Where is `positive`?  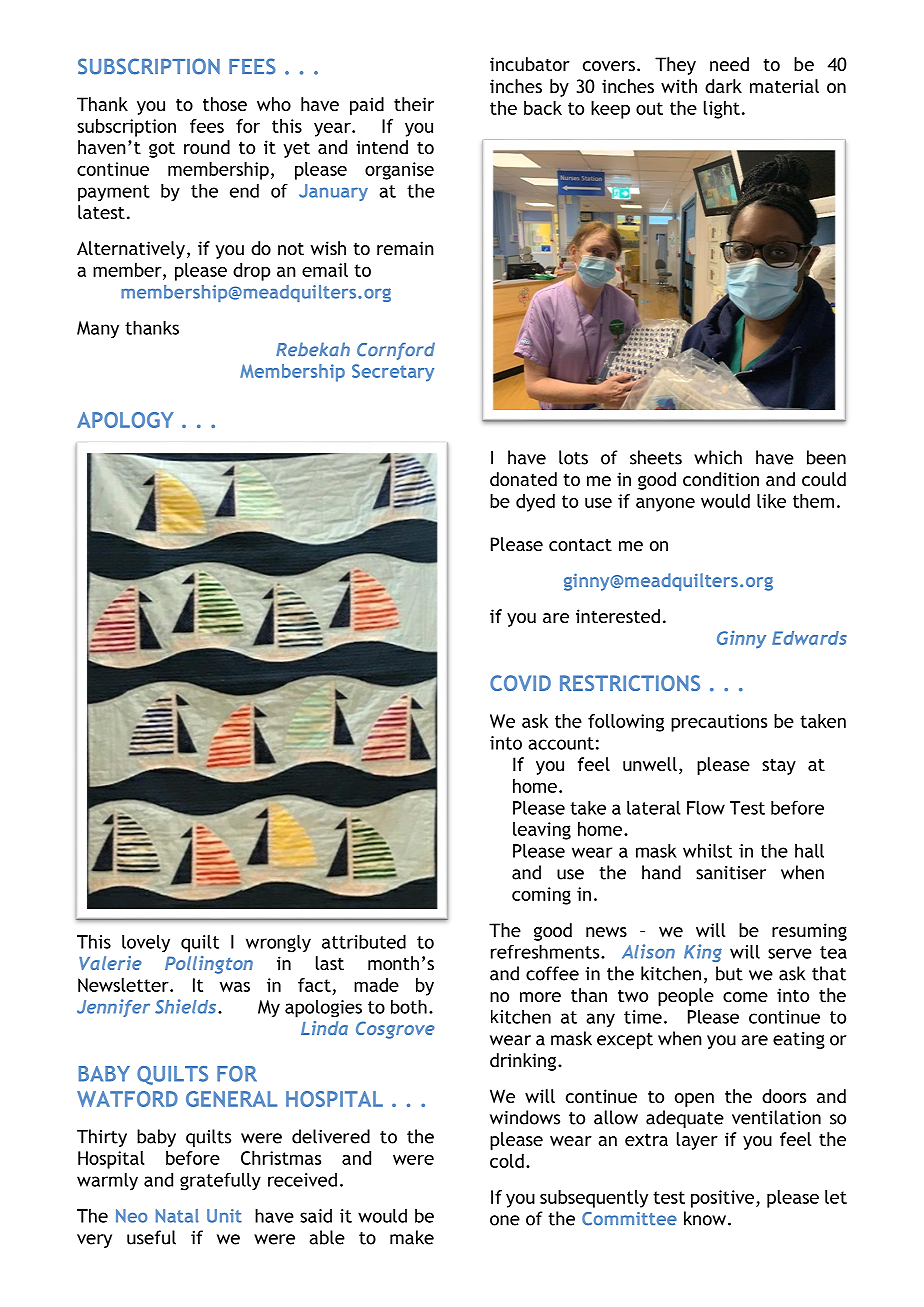 positive is located at coordinates (722, 1199).
